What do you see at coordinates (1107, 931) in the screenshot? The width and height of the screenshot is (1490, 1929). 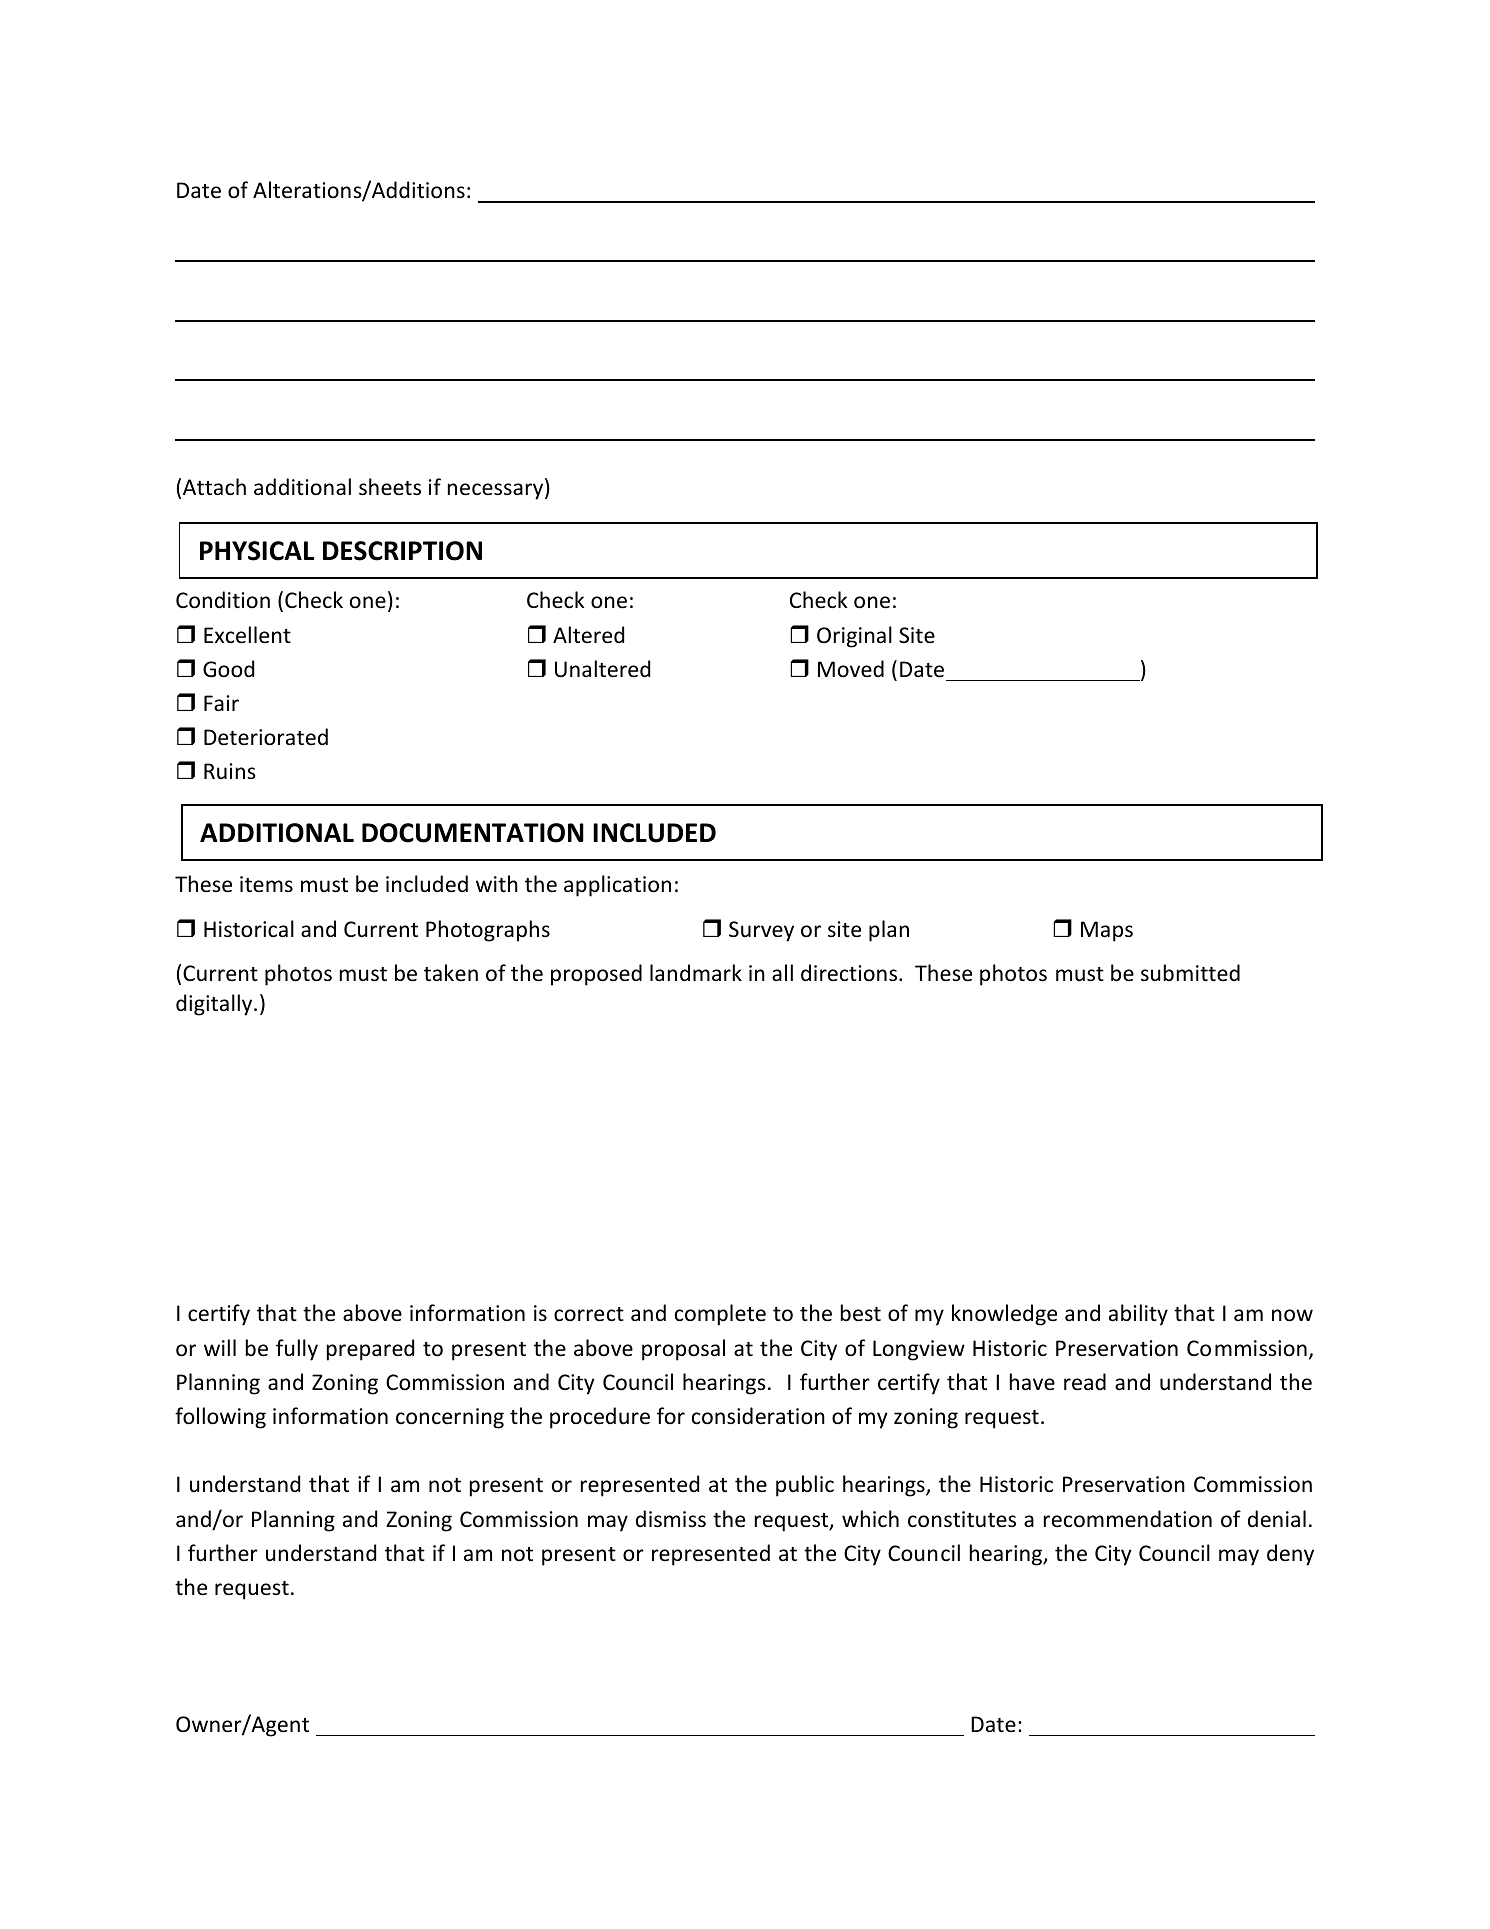 I see `Maps` at bounding box center [1107, 931].
